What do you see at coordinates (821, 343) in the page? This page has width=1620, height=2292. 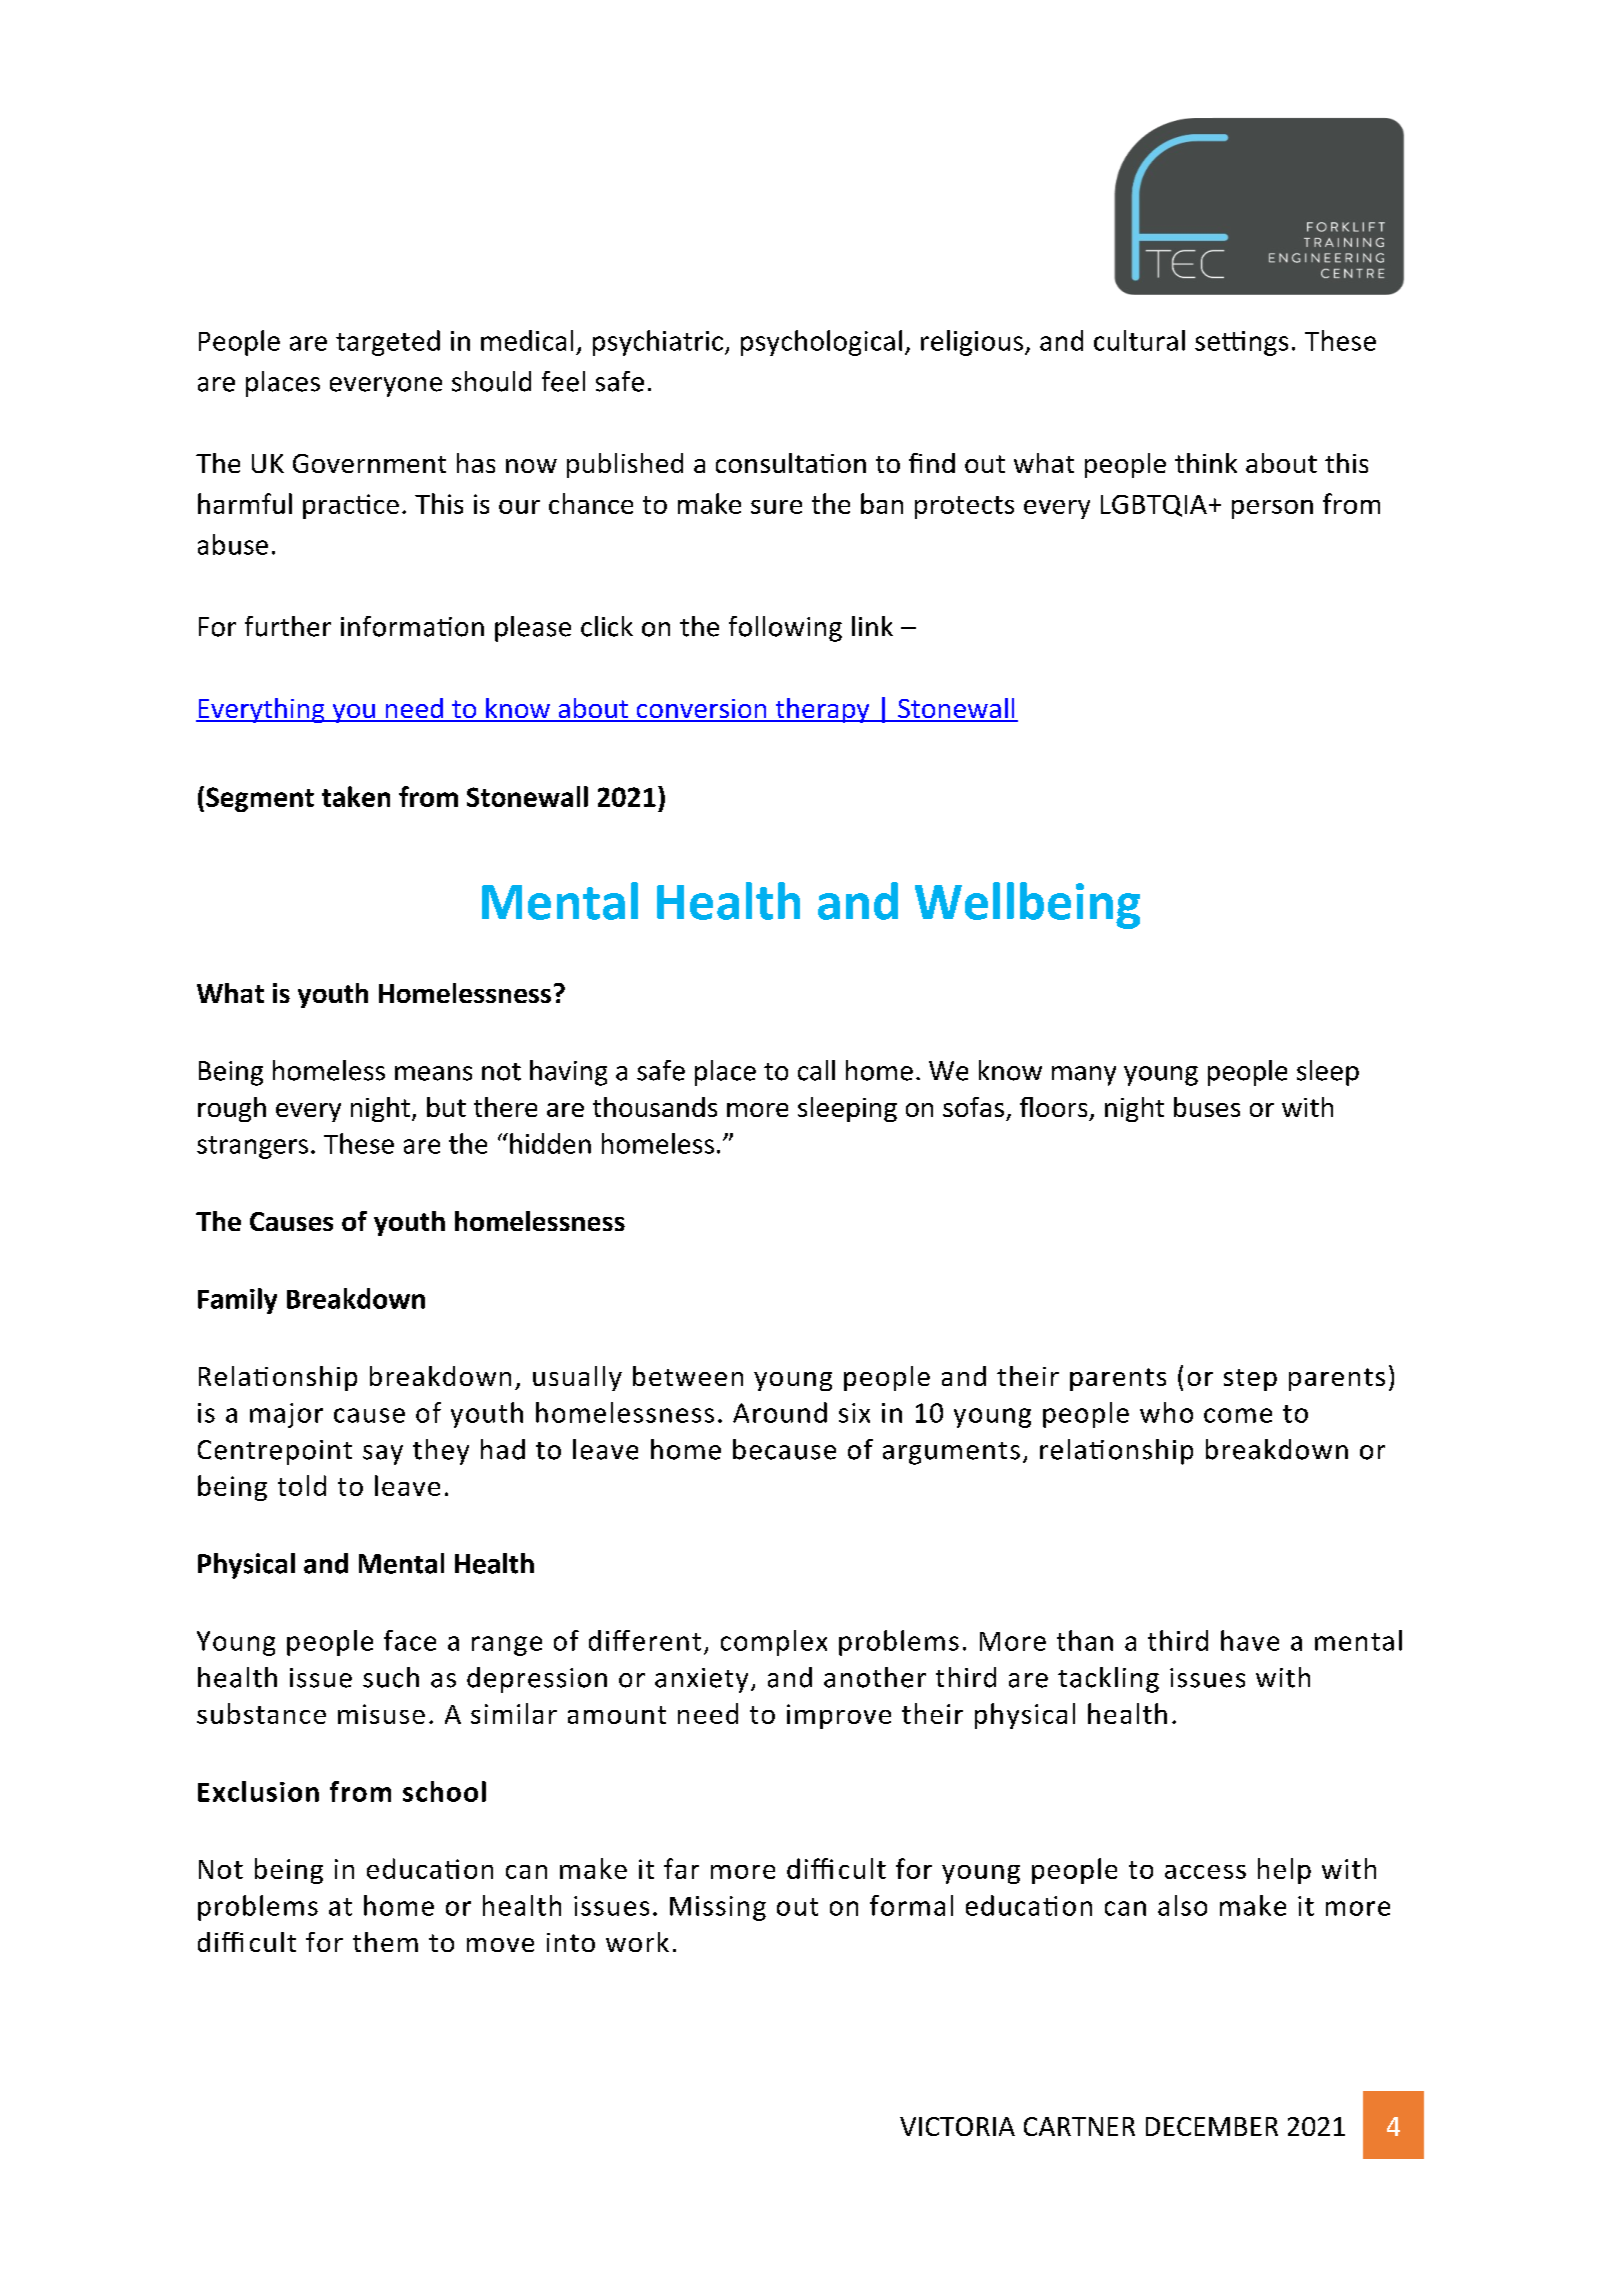 I see `psychological` at bounding box center [821, 343].
